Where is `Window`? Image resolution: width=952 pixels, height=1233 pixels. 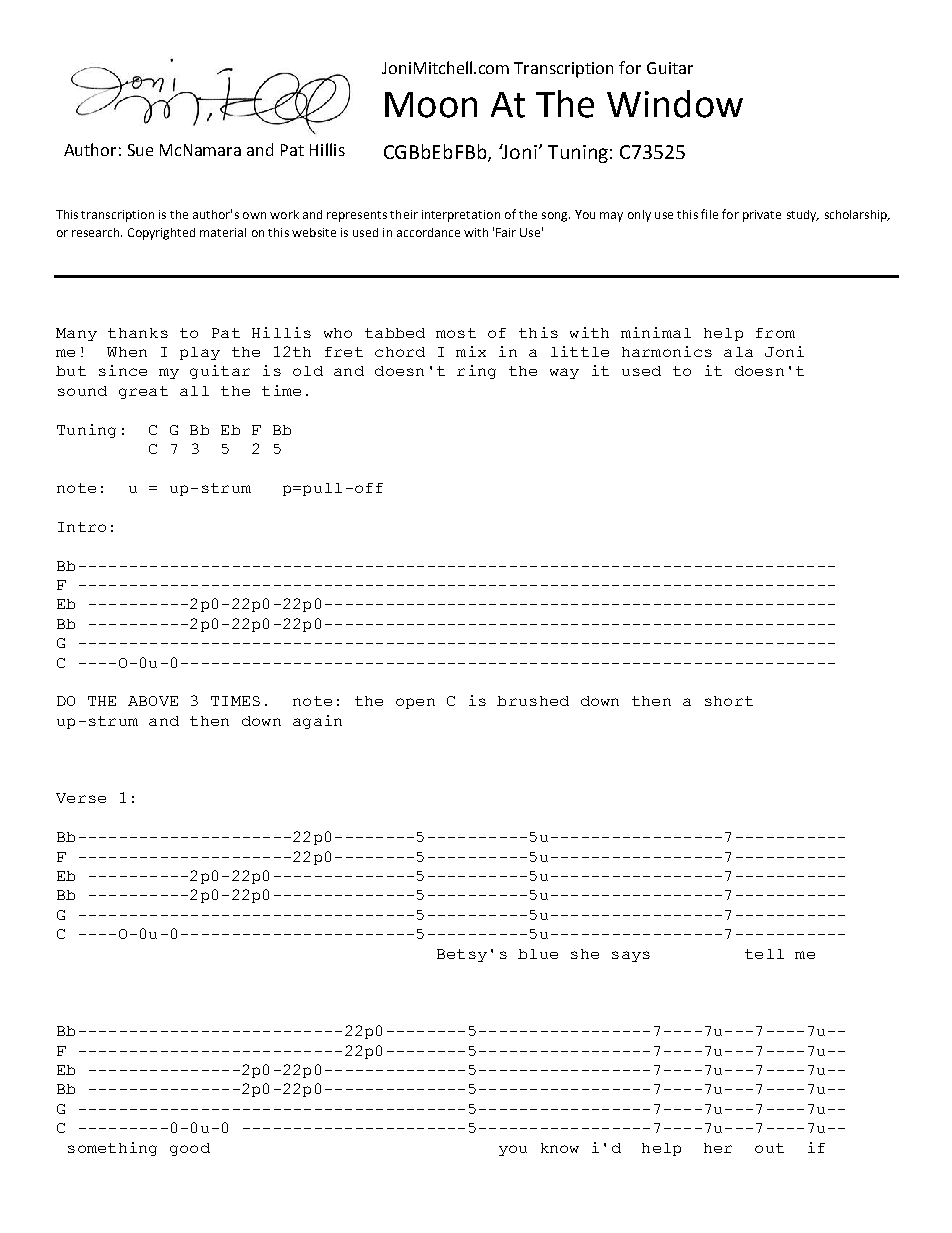 Window is located at coordinates (675, 104).
